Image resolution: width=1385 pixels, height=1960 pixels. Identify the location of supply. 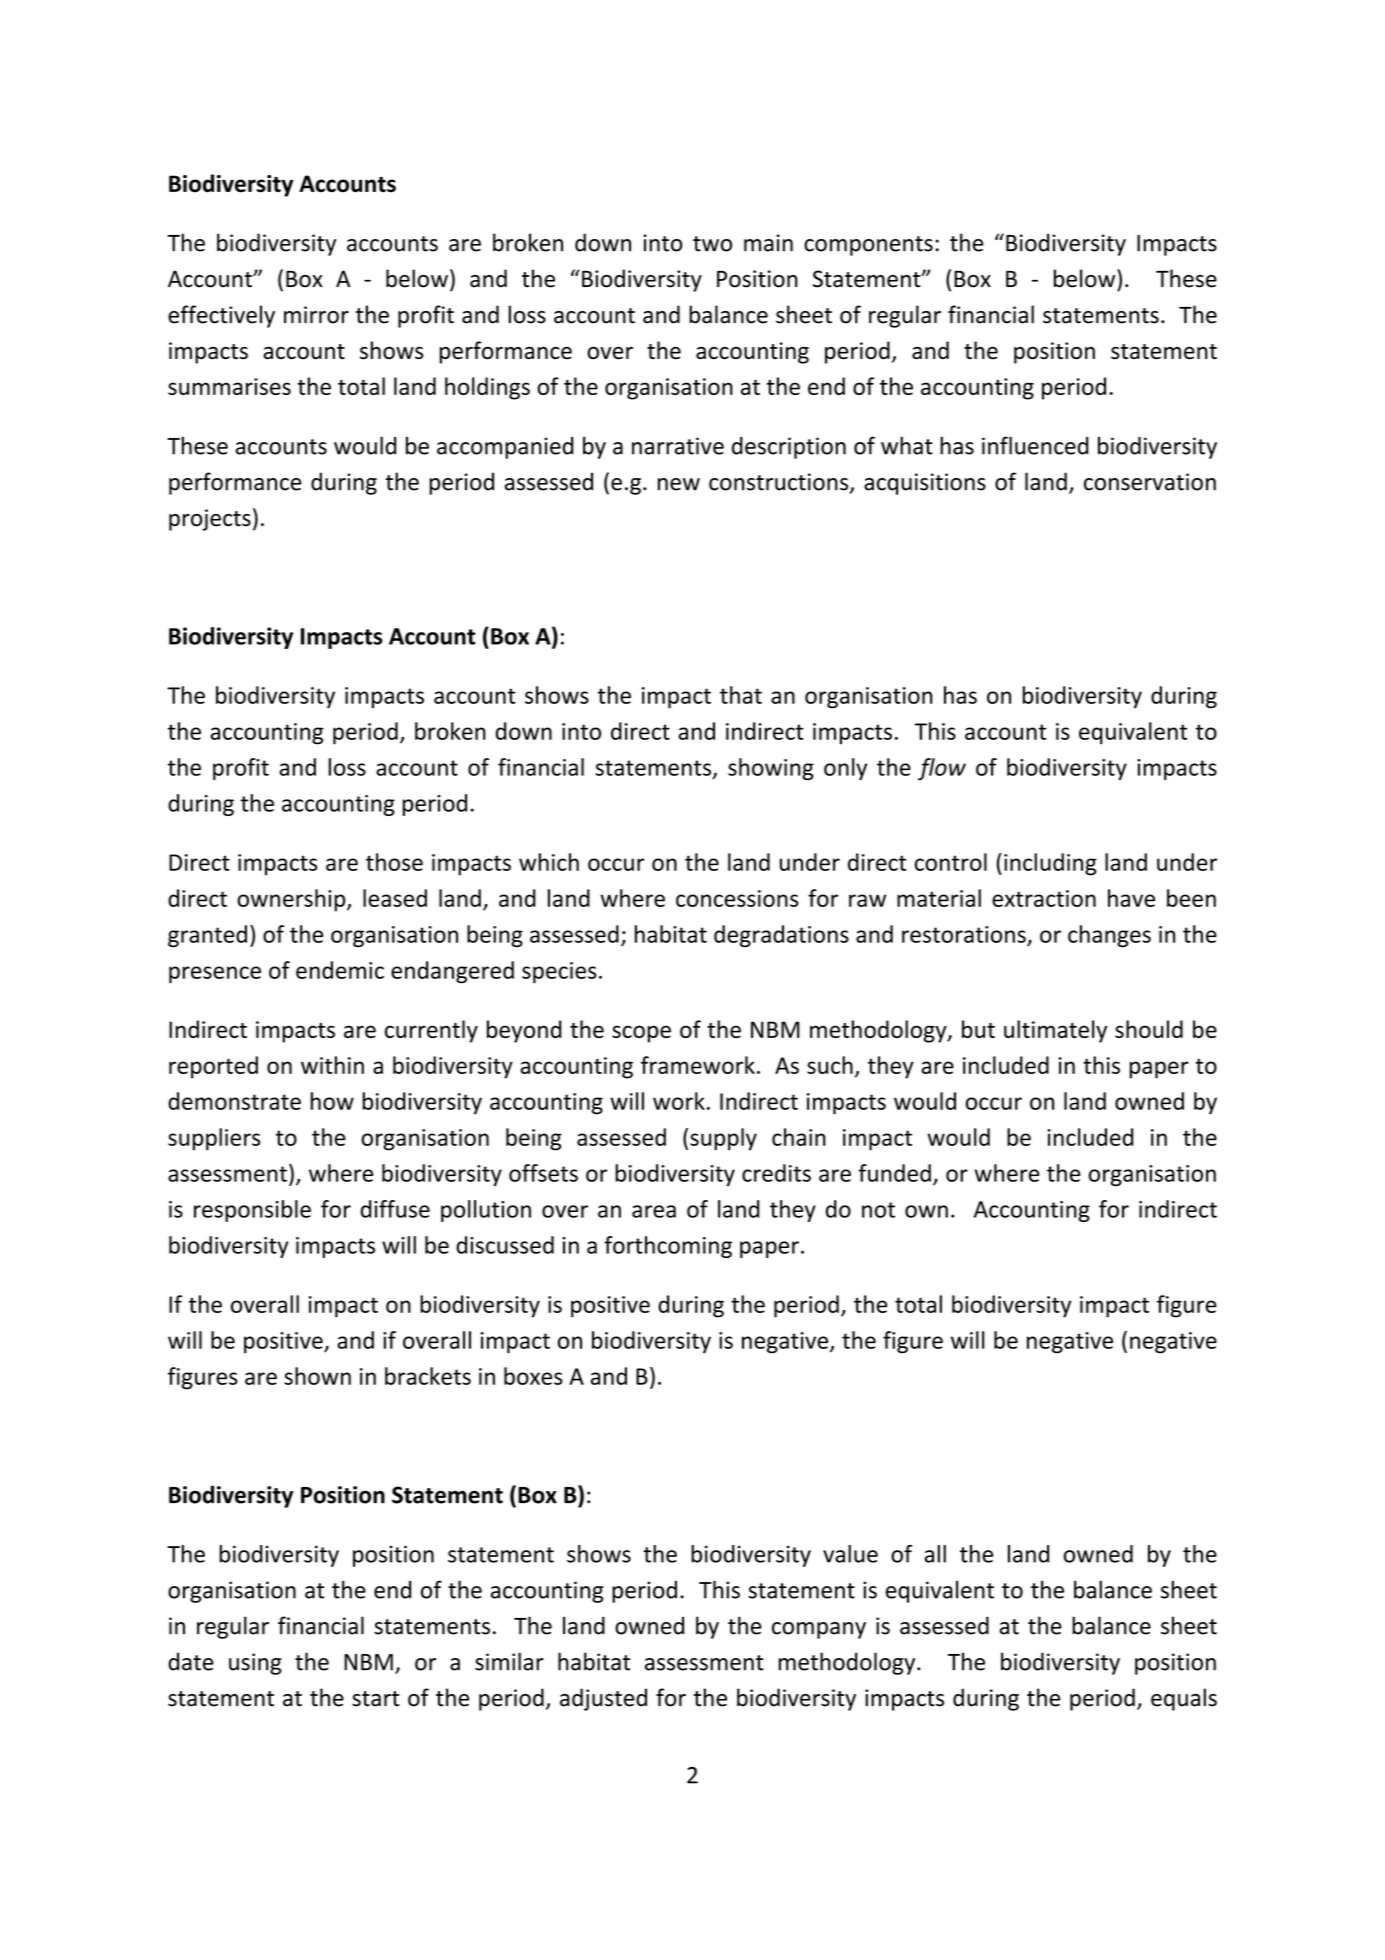
(723, 1139).
